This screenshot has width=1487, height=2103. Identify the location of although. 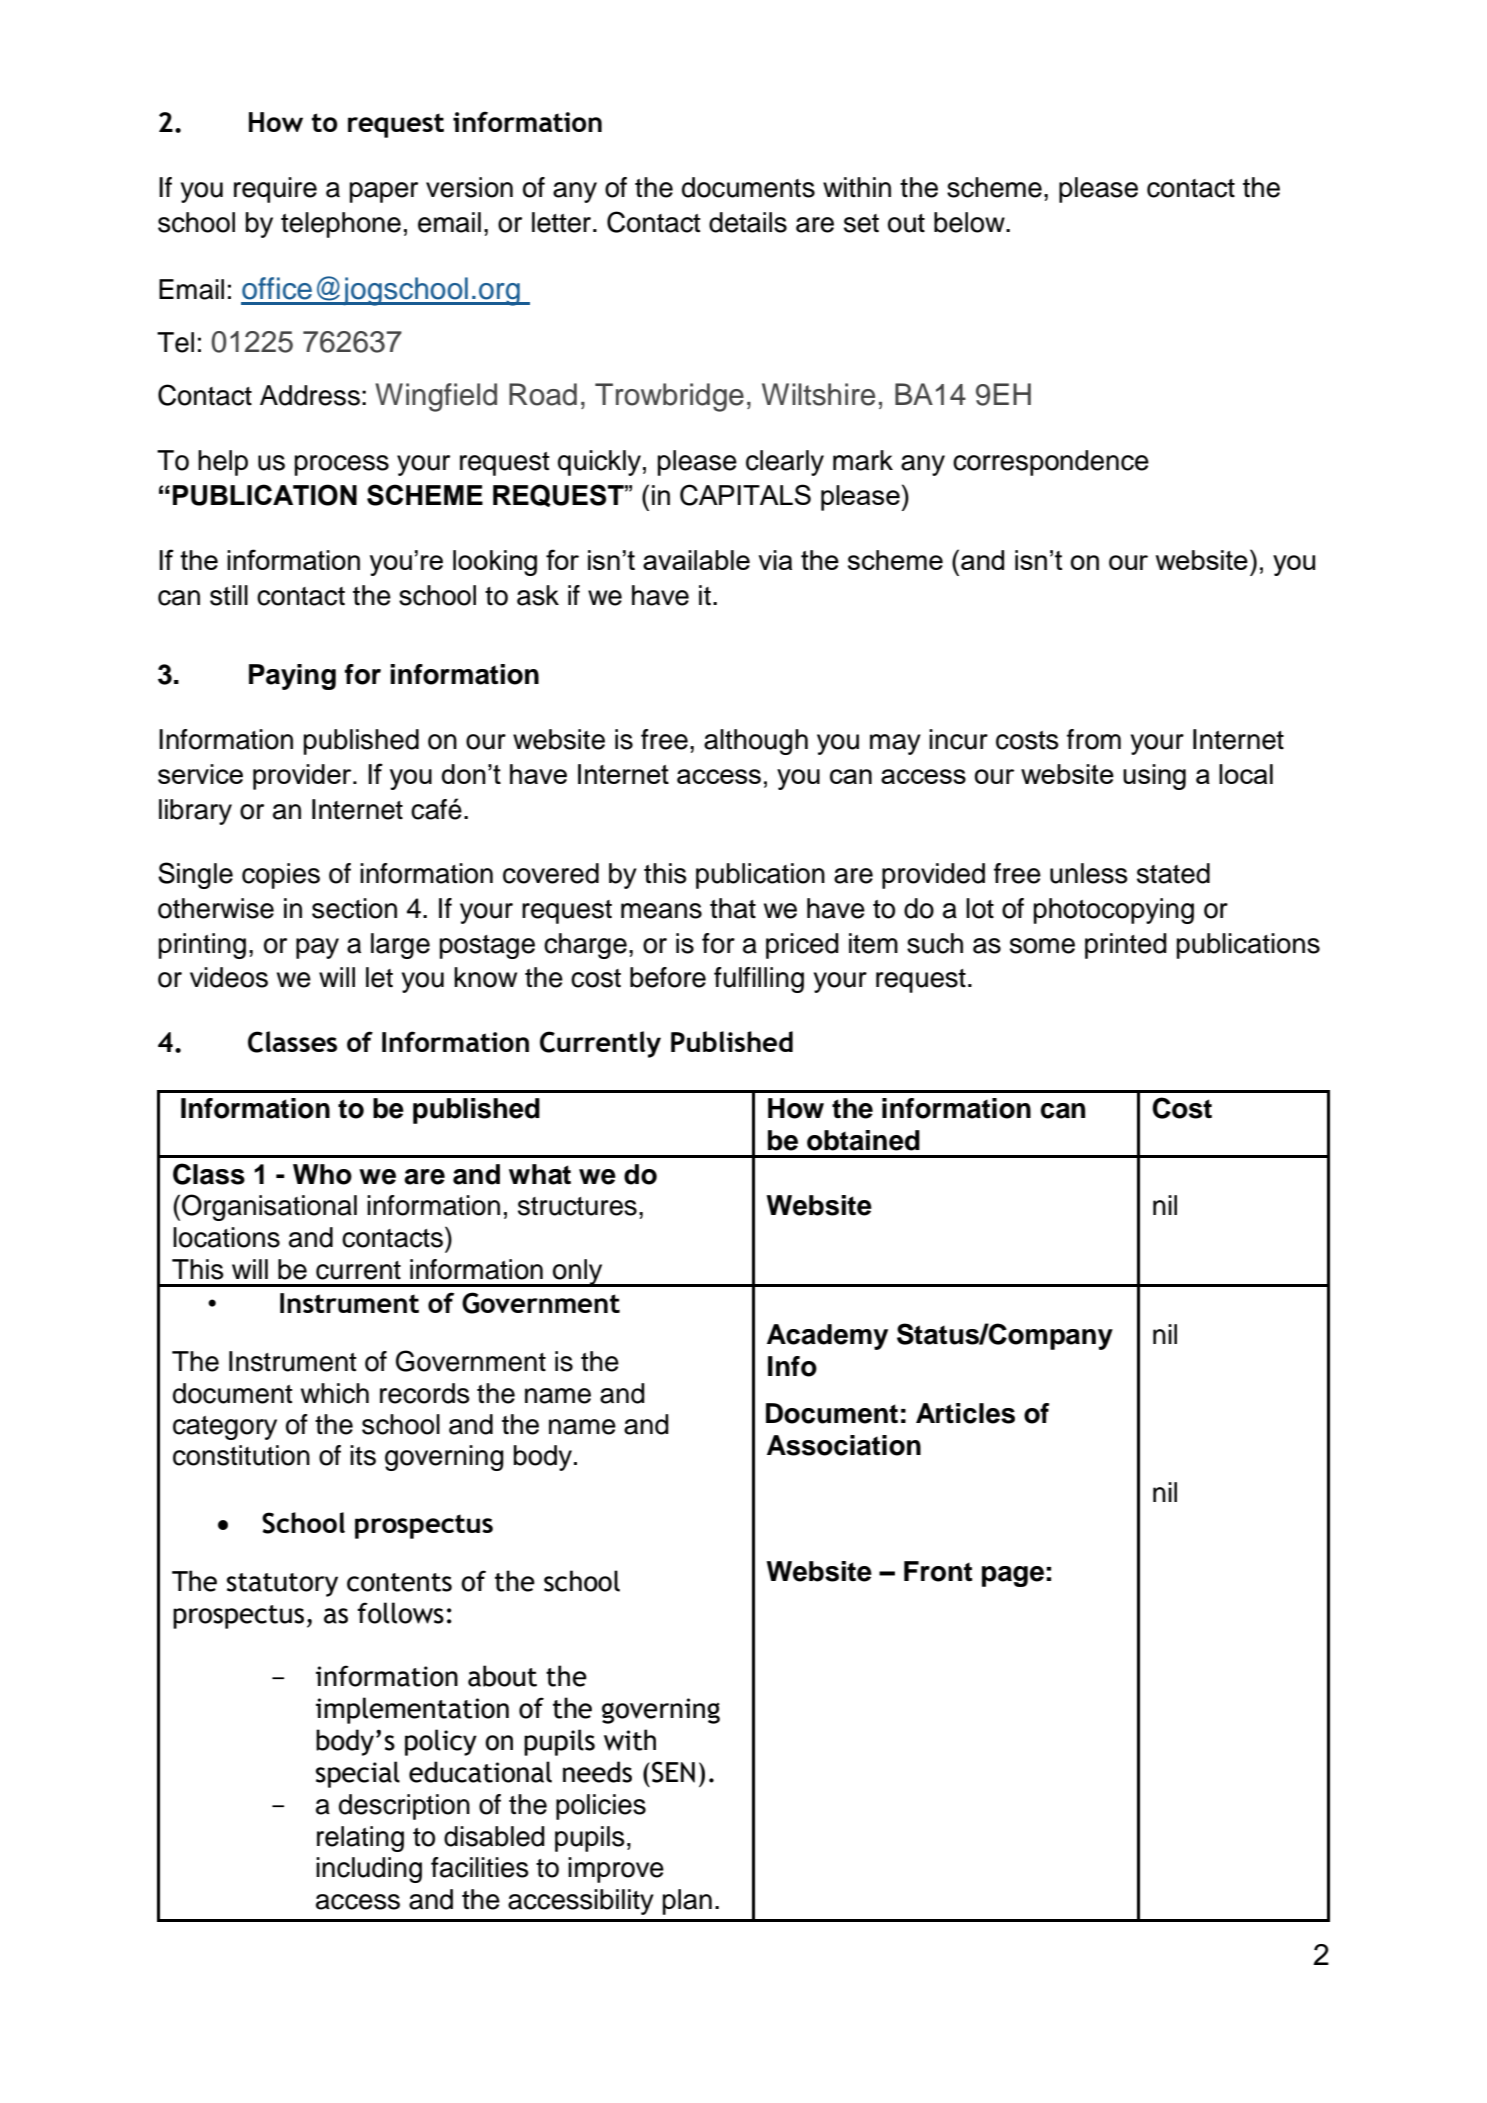
(756, 742).
